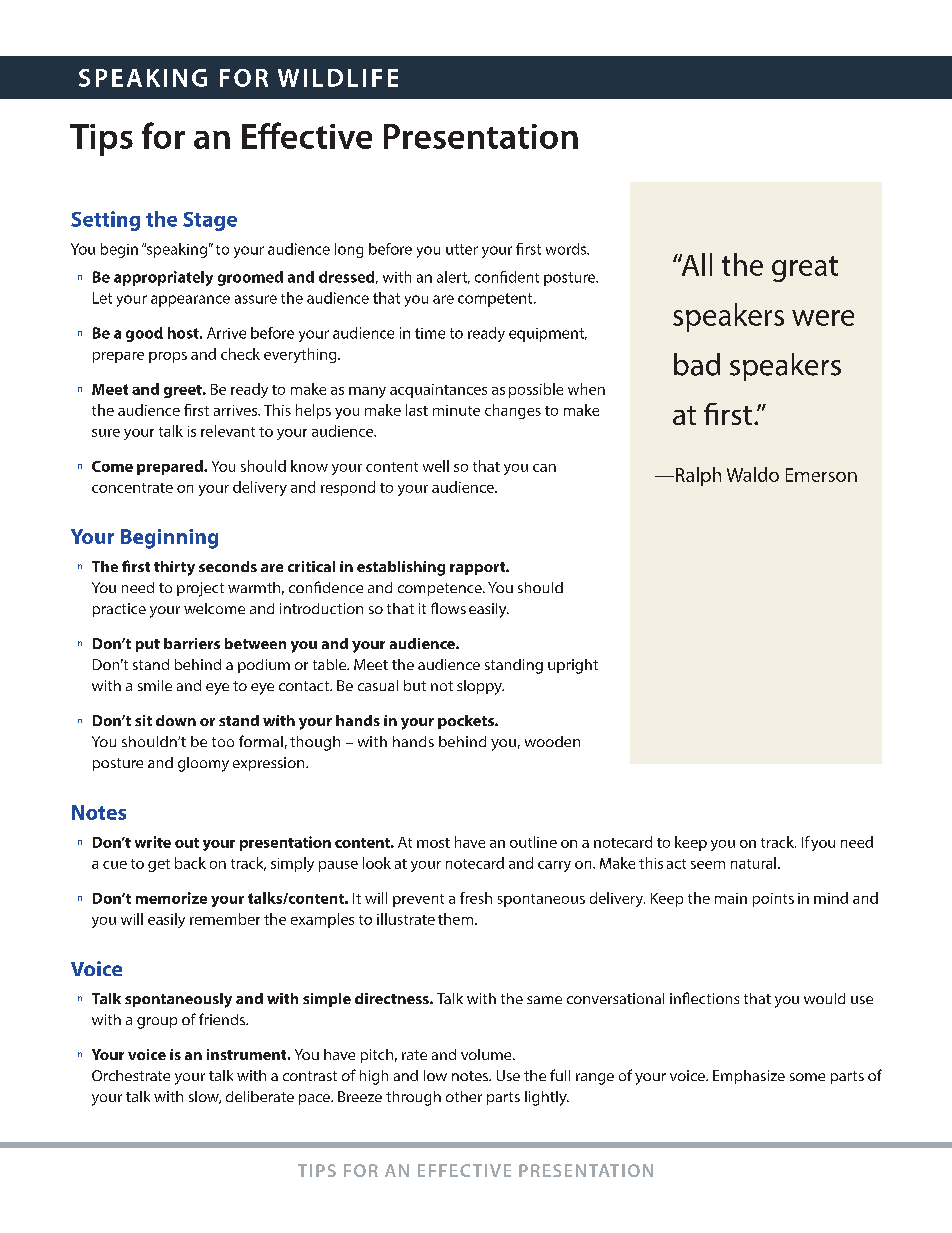  I want to click on Emphasize, so click(749, 1077).
